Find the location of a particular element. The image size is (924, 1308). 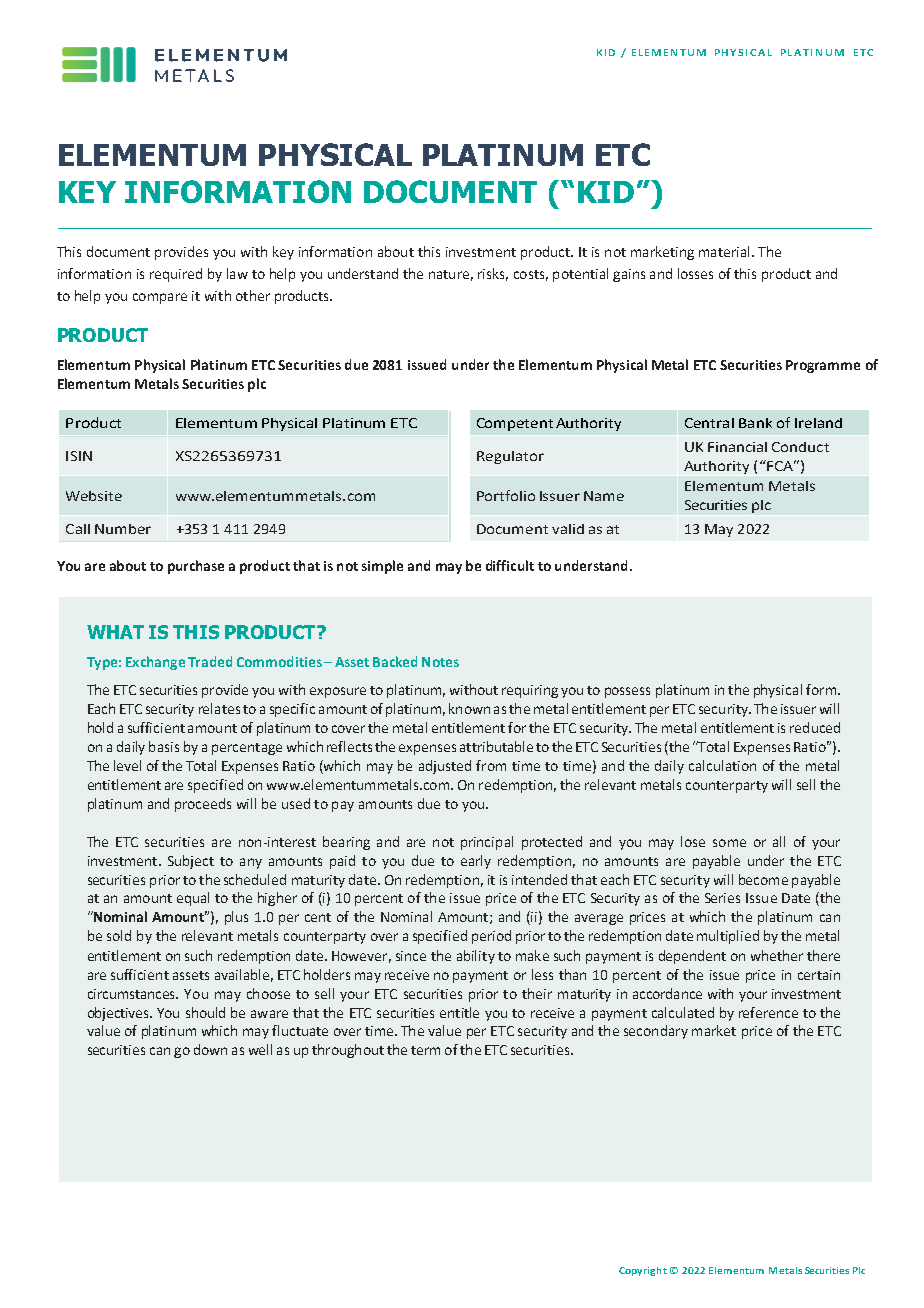

calculation is located at coordinates (722, 765).
